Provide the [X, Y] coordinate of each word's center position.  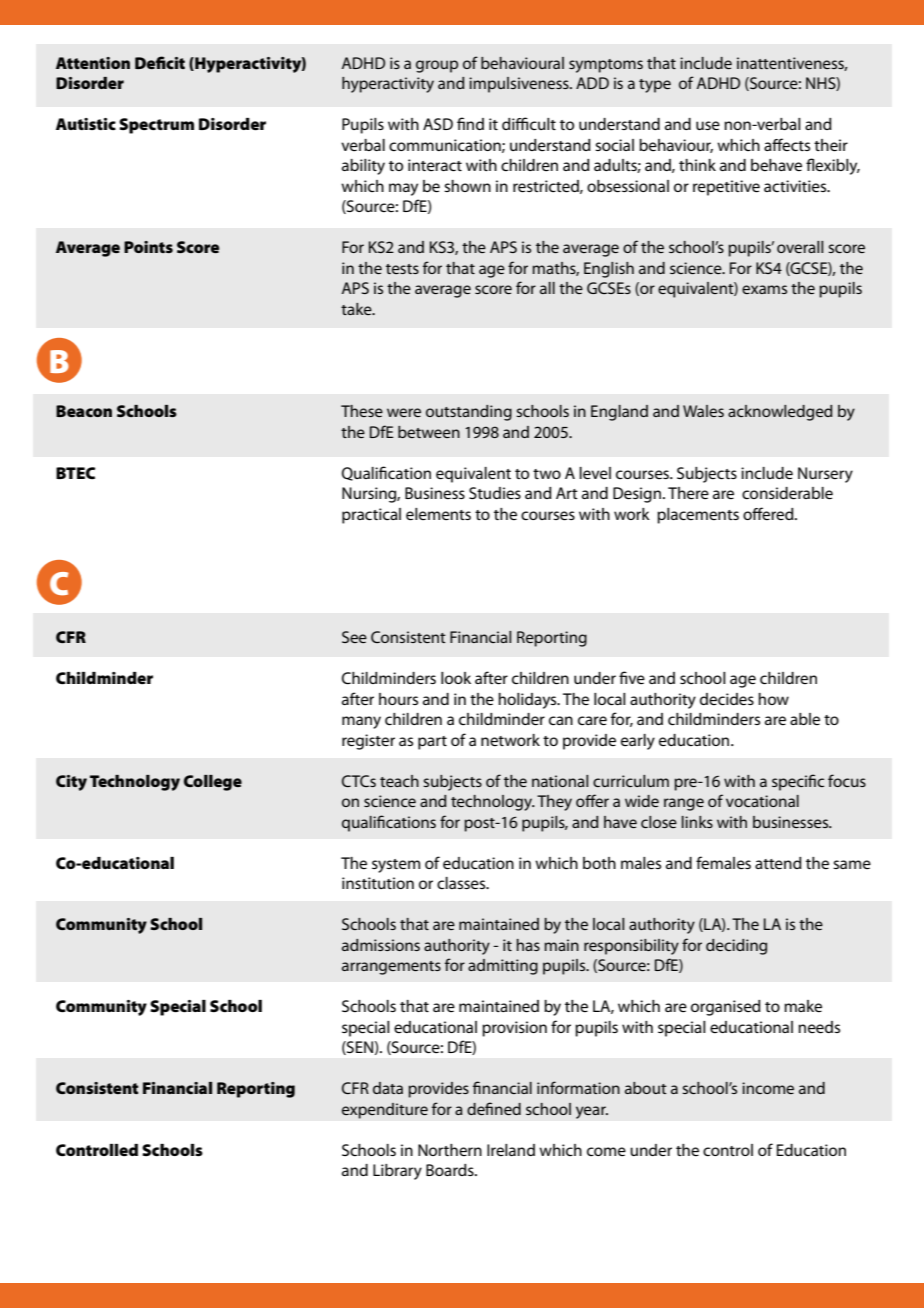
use [708, 125]
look [456, 678]
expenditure [385, 1111]
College [213, 783]
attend [778, 863]
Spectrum [156, 126]
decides [727, 699]
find [470, 123]
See [354, 637]
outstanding [469, 413]
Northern [450, 1150]
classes [462, 883]
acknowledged [780, 413]
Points [148, 247]
